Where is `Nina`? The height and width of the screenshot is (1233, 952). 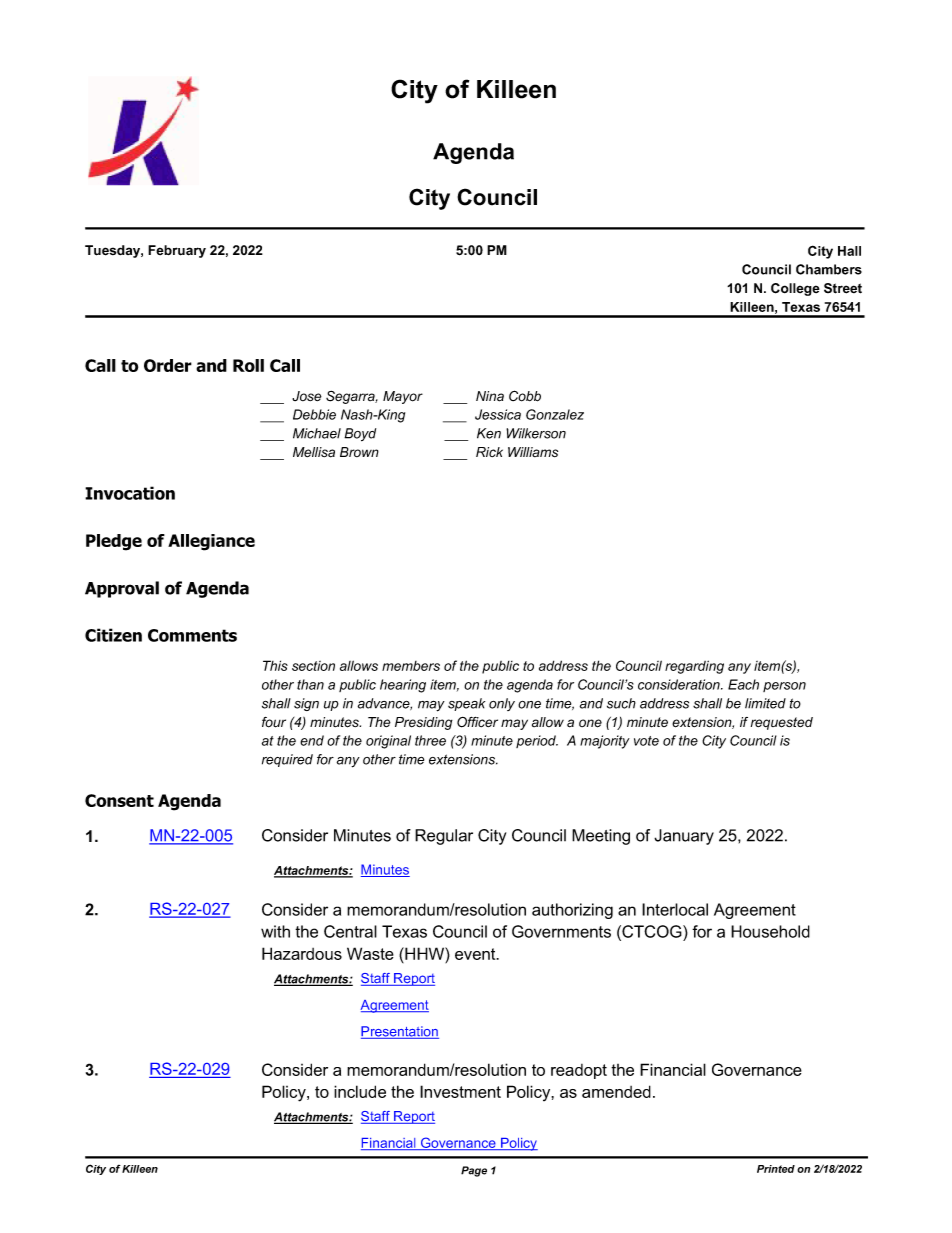
Nina is located at coordinates (490, 396).
